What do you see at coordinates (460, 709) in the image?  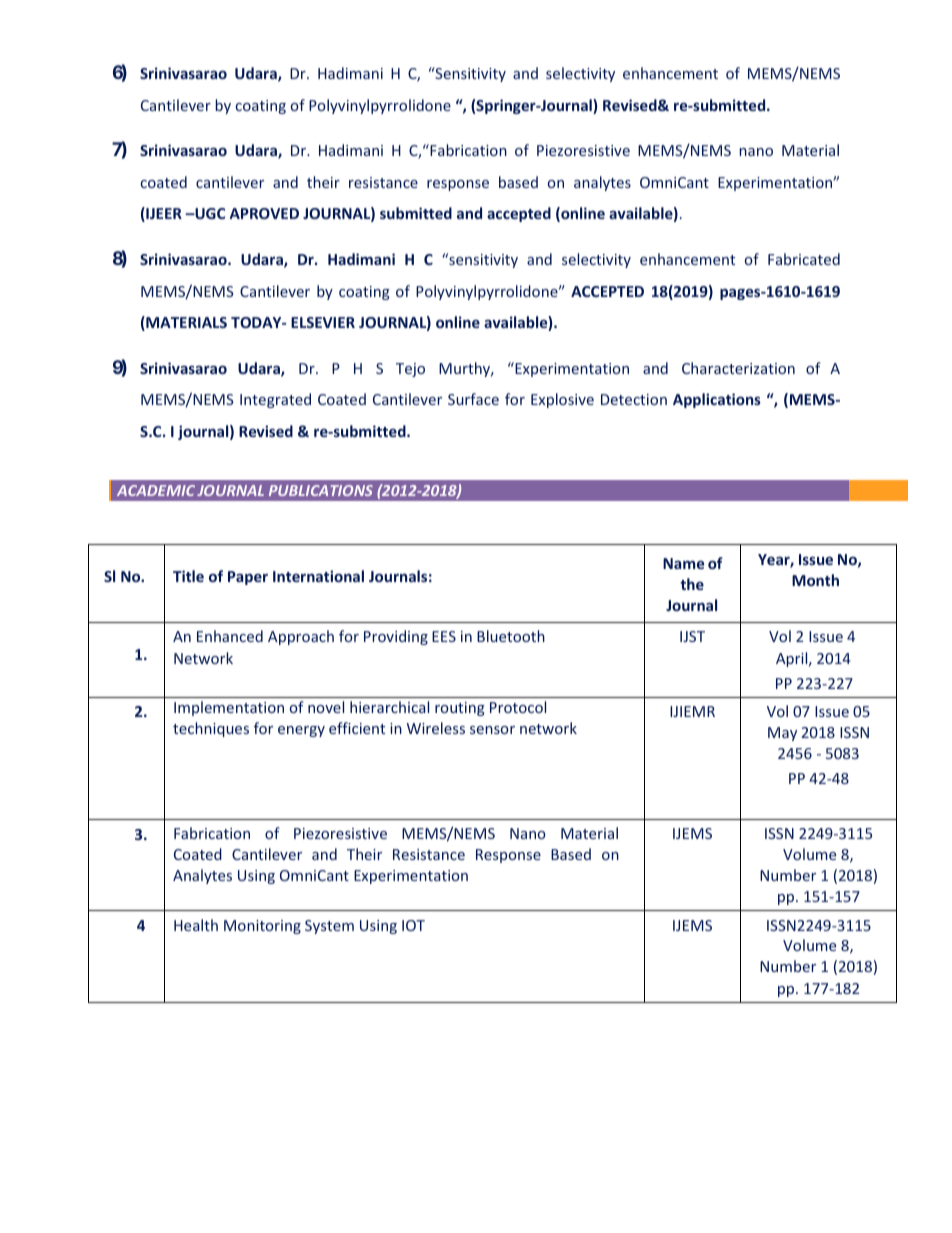 I see `routing` at bounding box center [460, 709].
